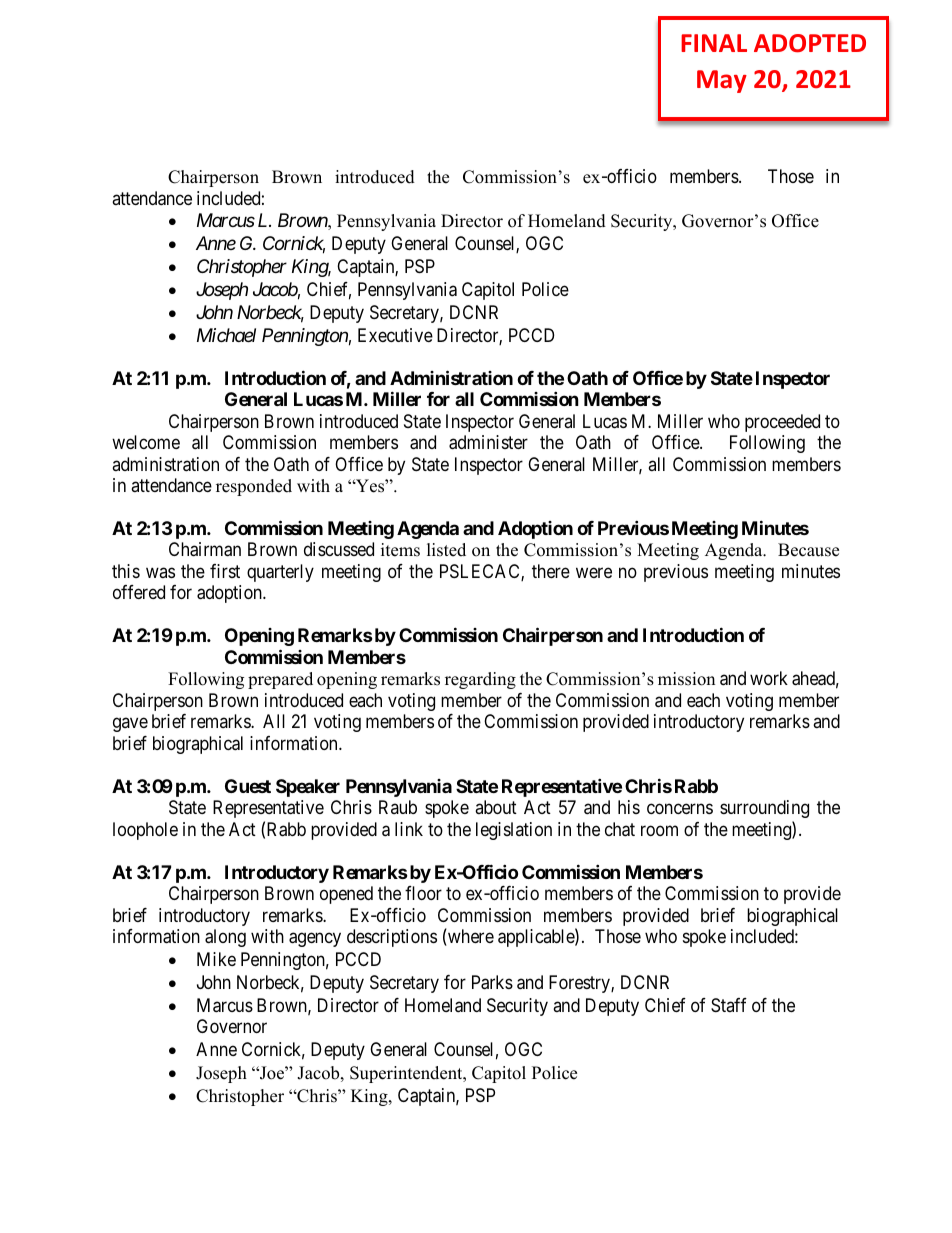 Image resolution: width=952 pixels, height=1233 pixels. What do you see at coordinates (216, 959) in the screenshot?
I see `Mike` at bounding box center [216, 959].
